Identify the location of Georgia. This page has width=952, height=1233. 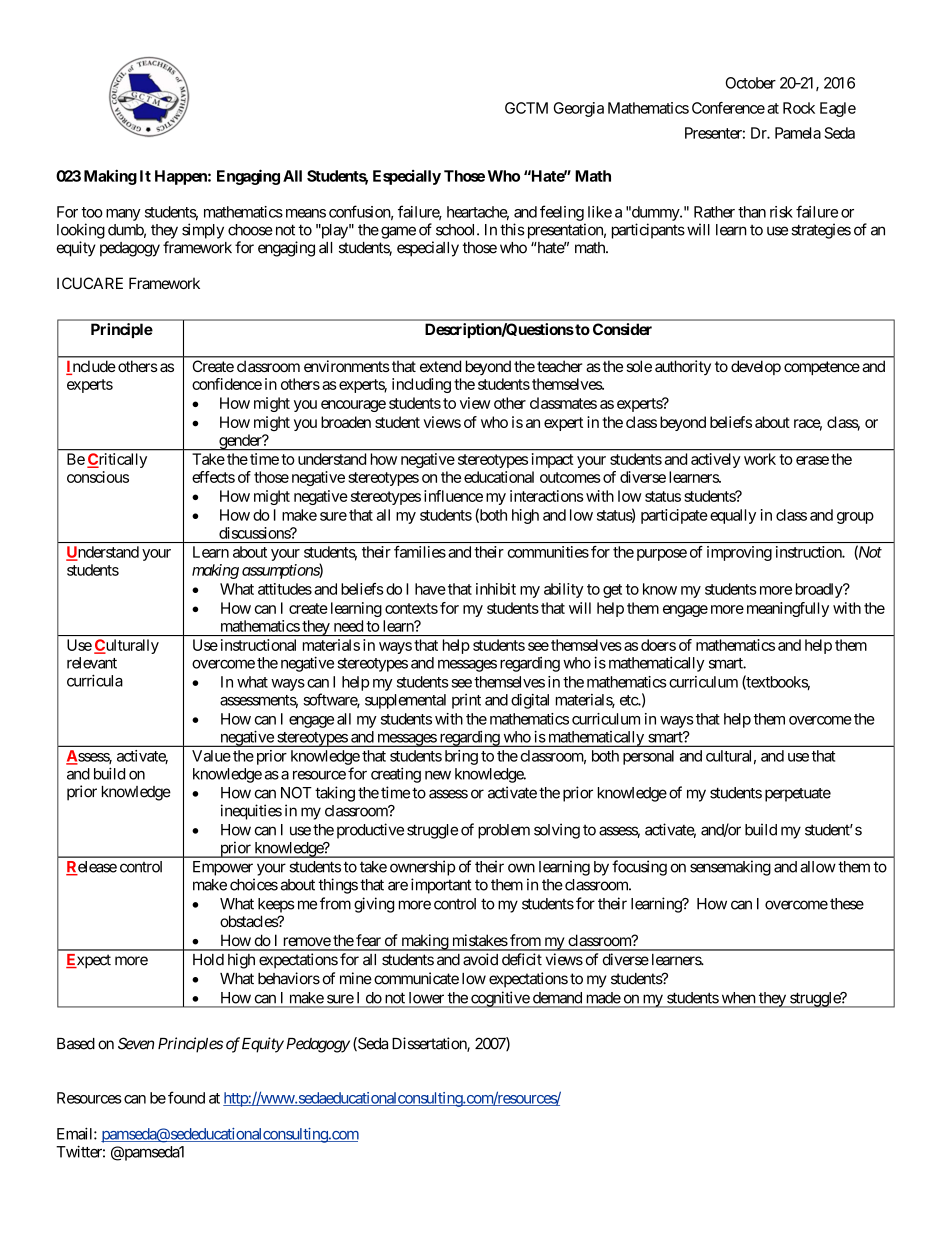
(579, 109).
